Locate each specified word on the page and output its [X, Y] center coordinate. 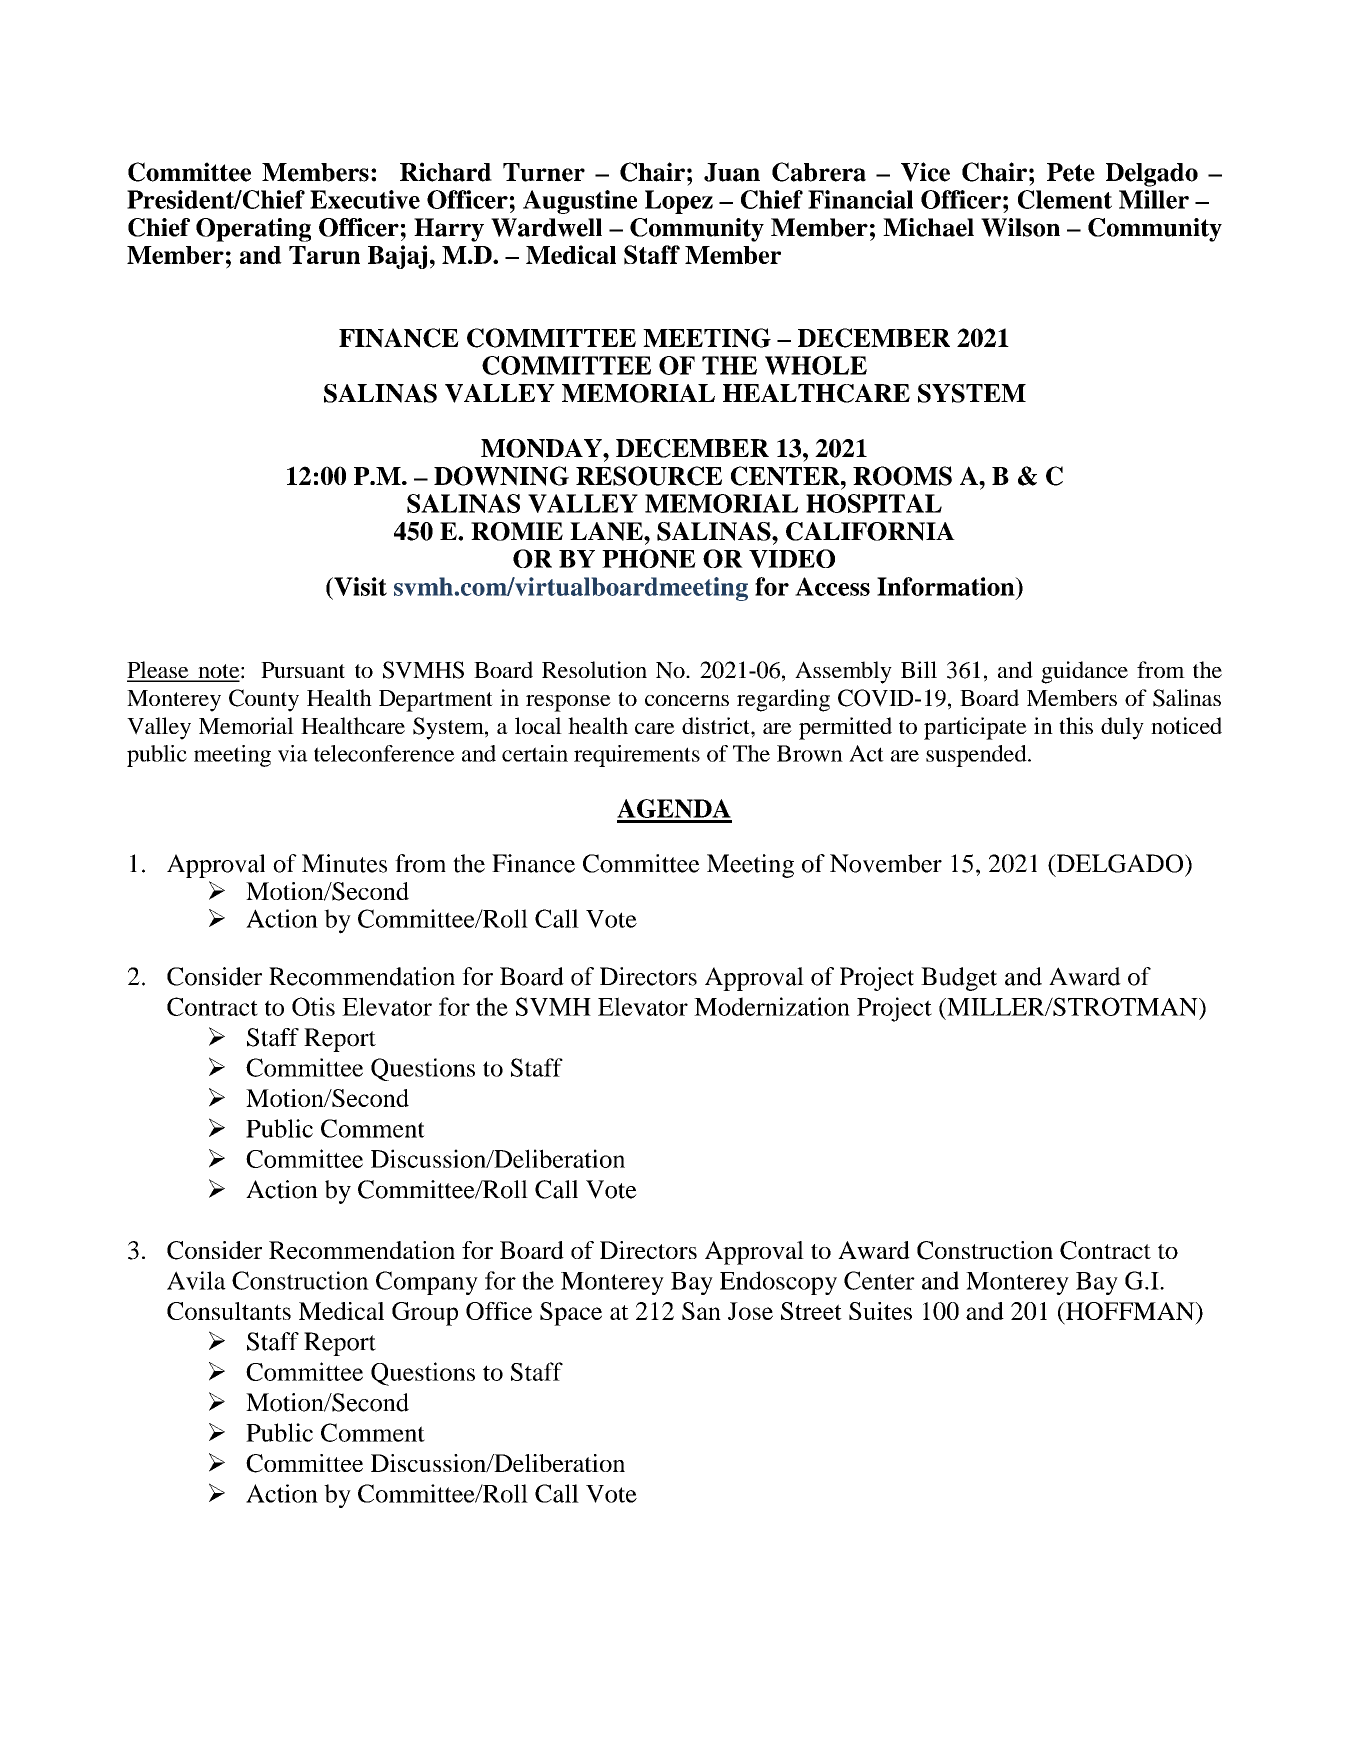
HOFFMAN [1130, 1312]
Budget [959, 979]
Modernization [772, 1006]
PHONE [649, 558]
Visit [359, 586]
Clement [1065, 199]
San [701, 1311]
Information [947, 586]
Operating [253, 230]
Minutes [344, 863]
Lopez [679, 202]
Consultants [229, 1311]
